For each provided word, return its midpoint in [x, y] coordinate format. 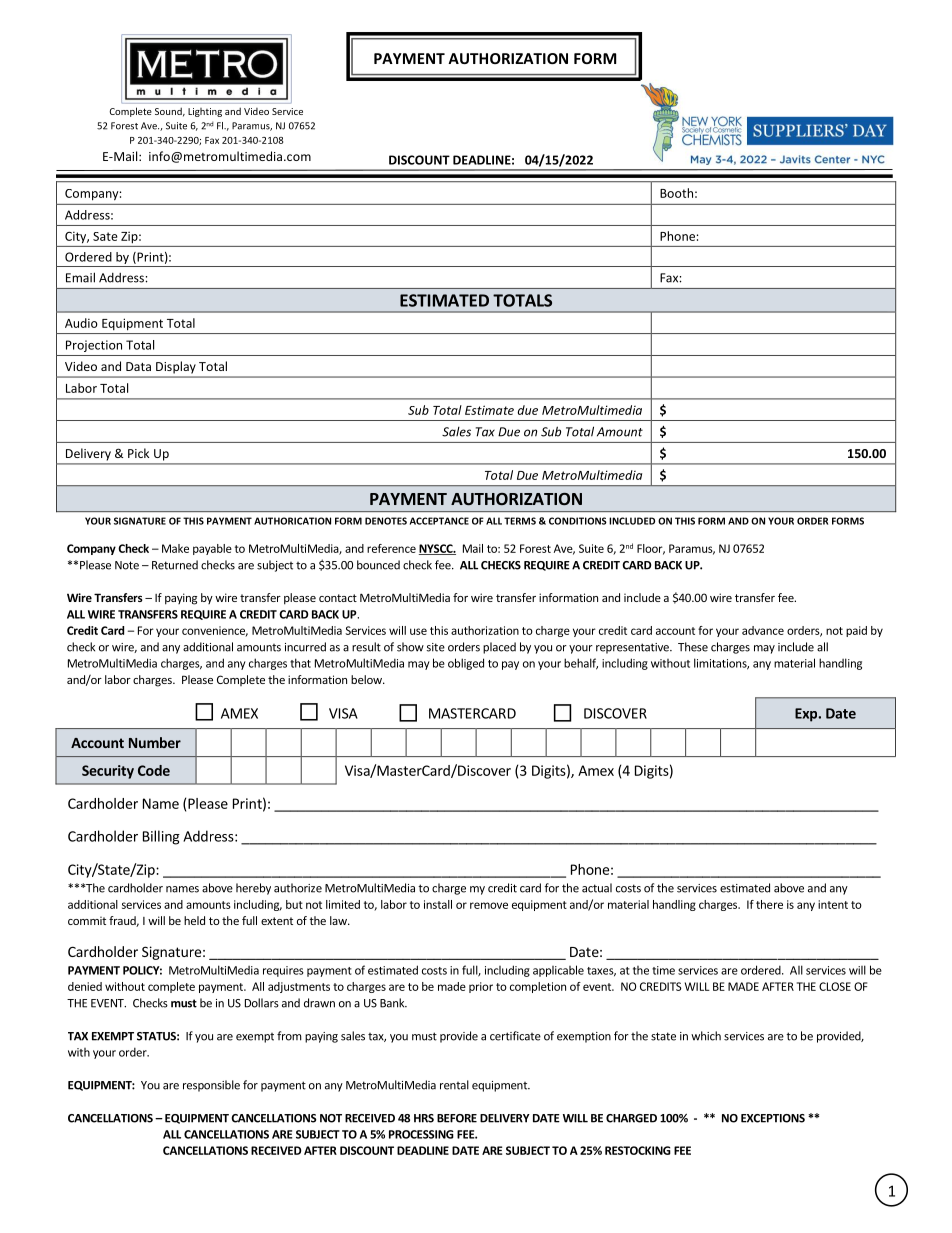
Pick [138, 453]
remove [489, 905]
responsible [211, 1086]
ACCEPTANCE [439, 521]
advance [763, 630]
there [769, 904]
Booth [676, 193]
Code [154, 770]
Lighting [205, 112]
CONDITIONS [578, 521]
